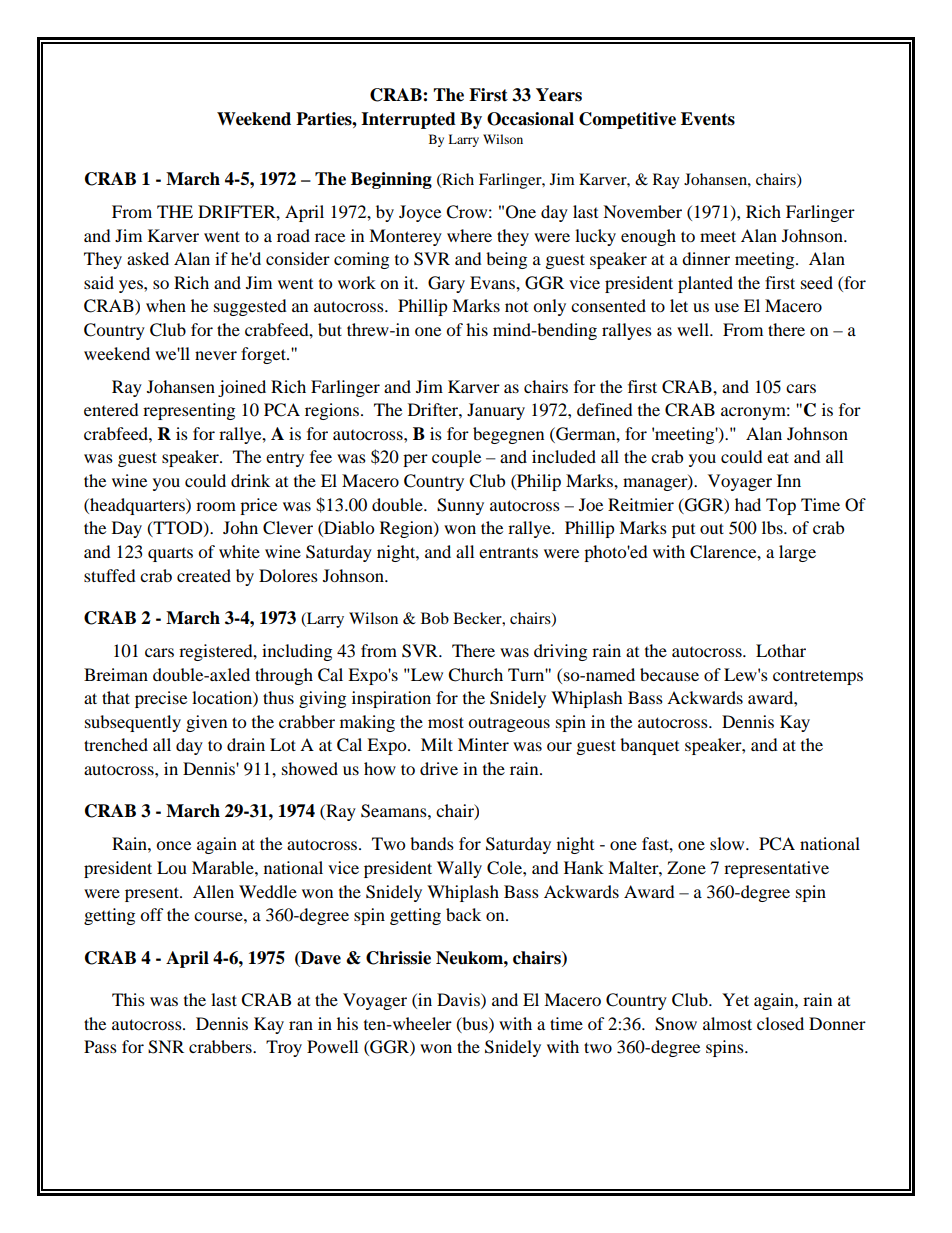  Describe the element at coordinates (708, 119) in the page. I see `Events` at that location.
